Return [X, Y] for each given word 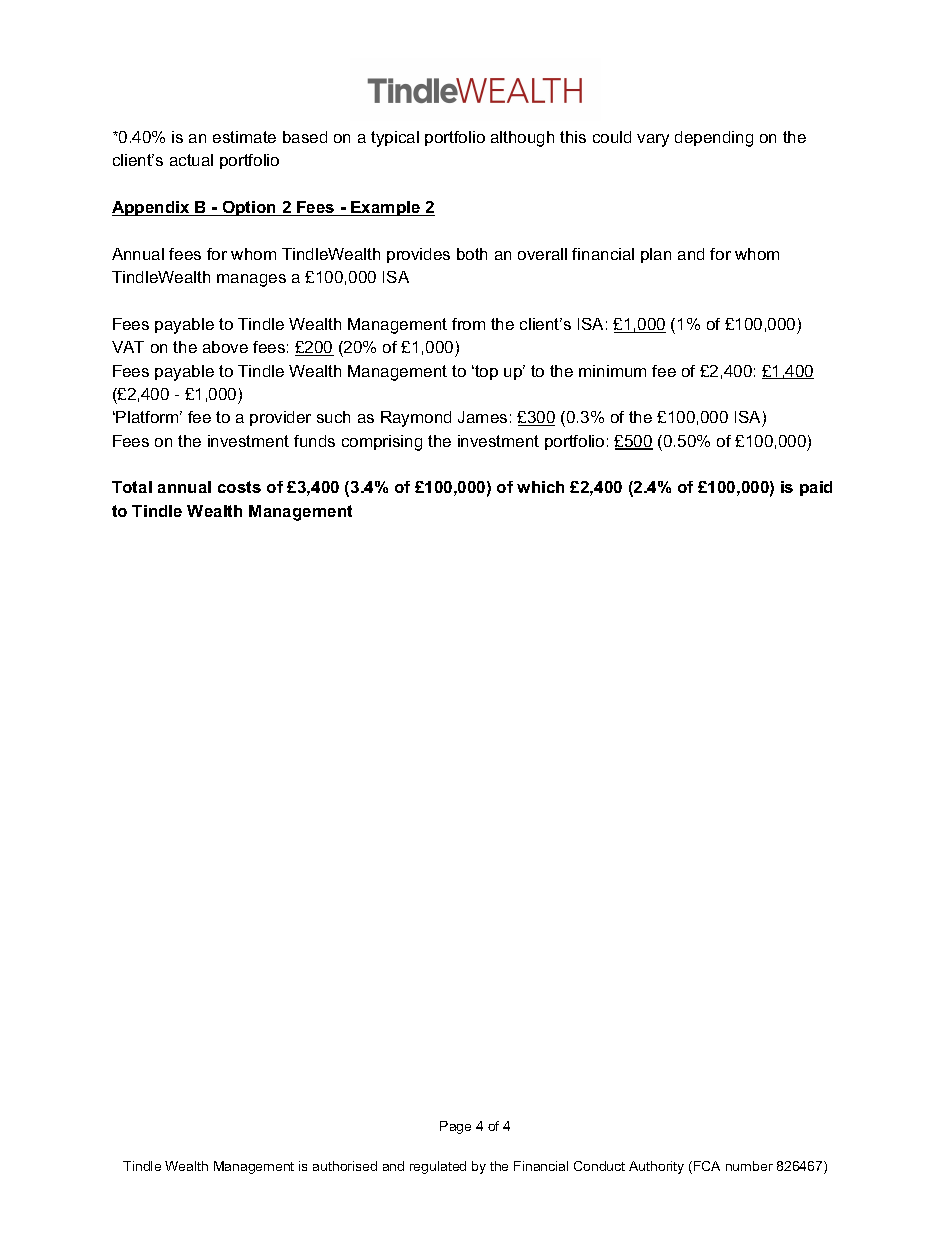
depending [714, 139]
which [540, 487]
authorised [345, 1166]
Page [455, 1127]
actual [191, 160]
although [522, 139]
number [749, 1166]
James [482, 417]
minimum [612, 371]
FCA [707, 1166]
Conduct [599, 1166]
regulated [438, 1167]
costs [239, 487]
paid [816, 488]
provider [280, 418]
